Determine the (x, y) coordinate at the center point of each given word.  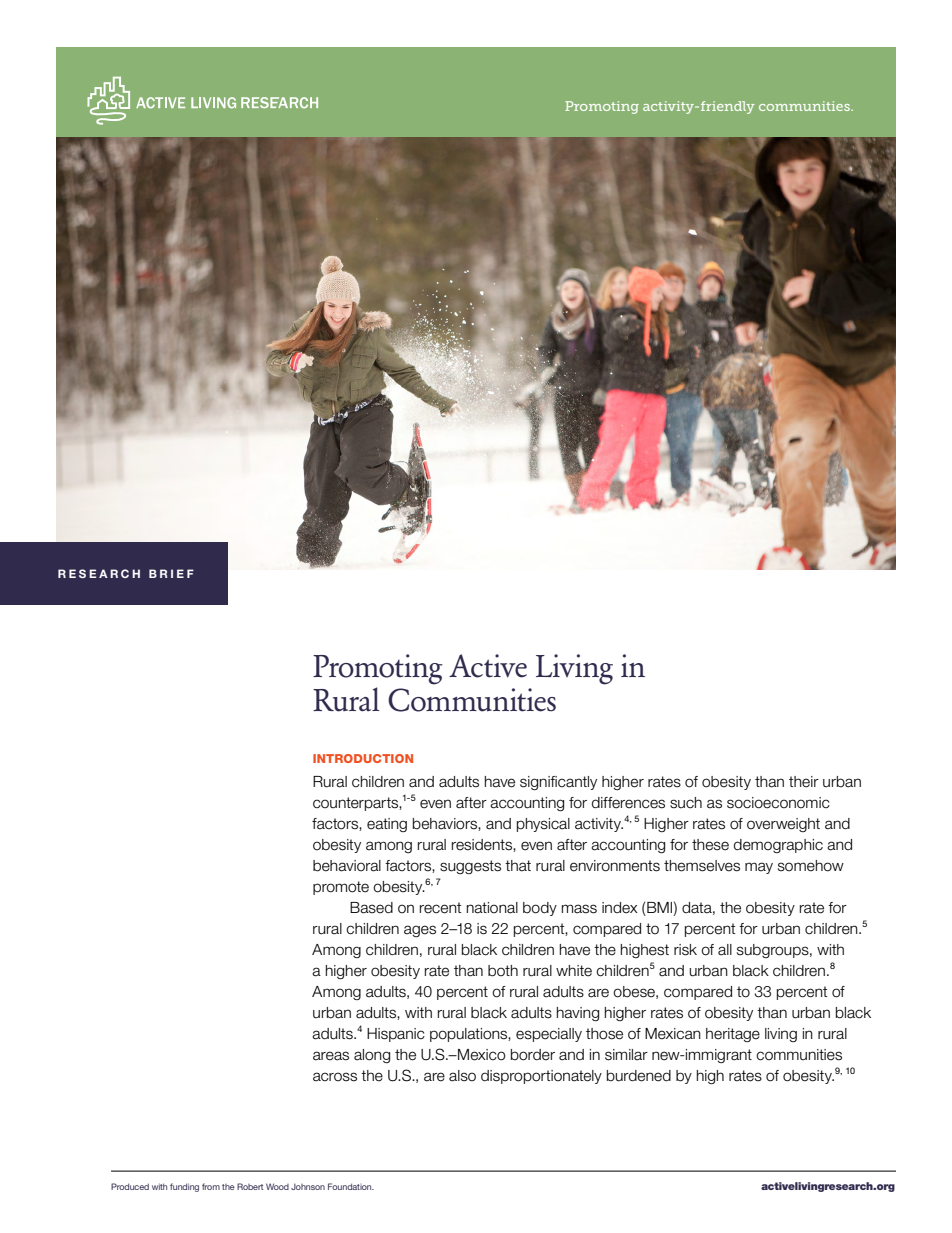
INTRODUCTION (363, 758)
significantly (558, 783)
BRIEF (171, 573)
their (804, 782)
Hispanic (396, 1035)
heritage (733, 1035)
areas (331, 1056)
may (759, 868)
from (211, 1186)
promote (341, 888)
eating (387, 825)
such (686, 803)
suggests (470, 867)
